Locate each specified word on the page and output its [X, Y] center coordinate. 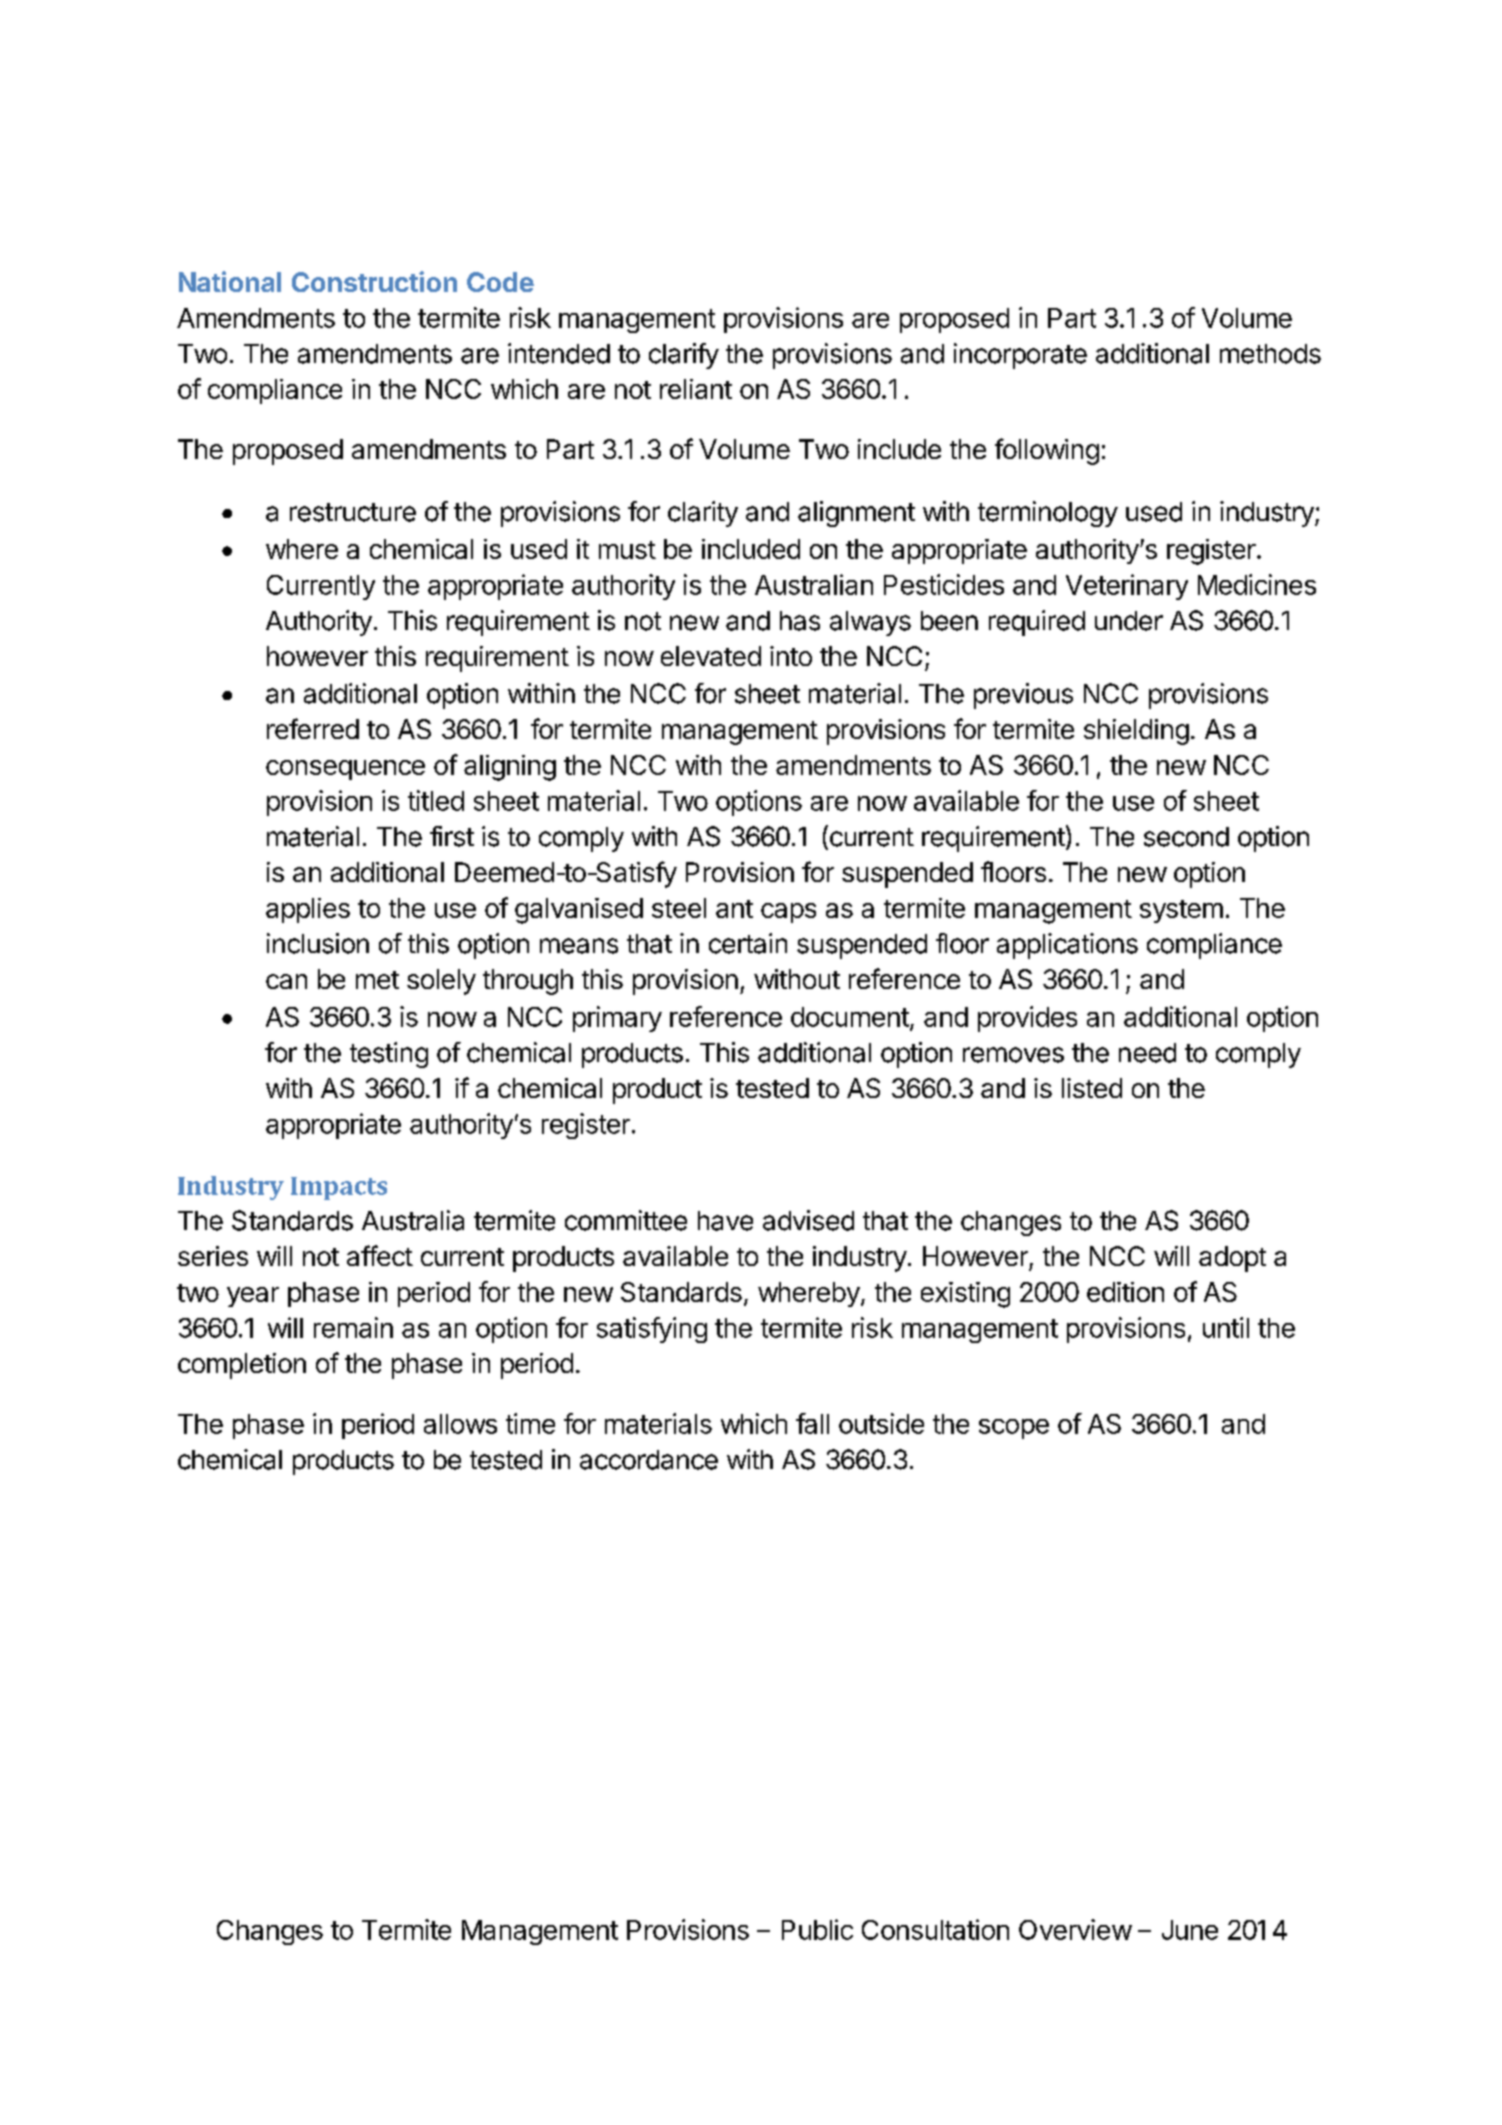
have [725, 1221]
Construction [374, 281]
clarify [684, 356]
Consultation [935, 1929]
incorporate [1020, 356]
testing [389, 1055]
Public [817, 1929]
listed [1092, 1088]
